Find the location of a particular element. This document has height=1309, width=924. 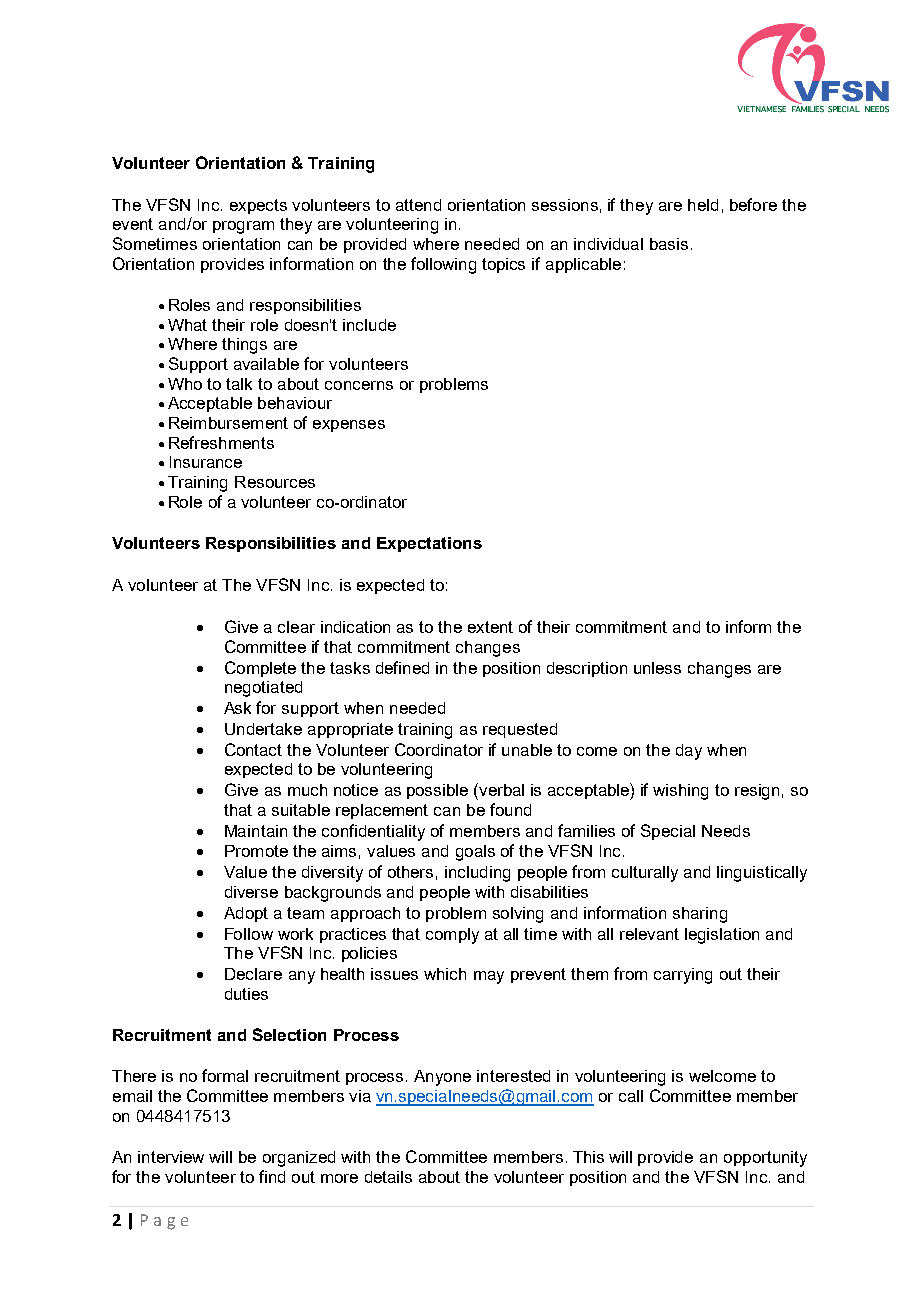

basis is located at coordinates (669, 244).
